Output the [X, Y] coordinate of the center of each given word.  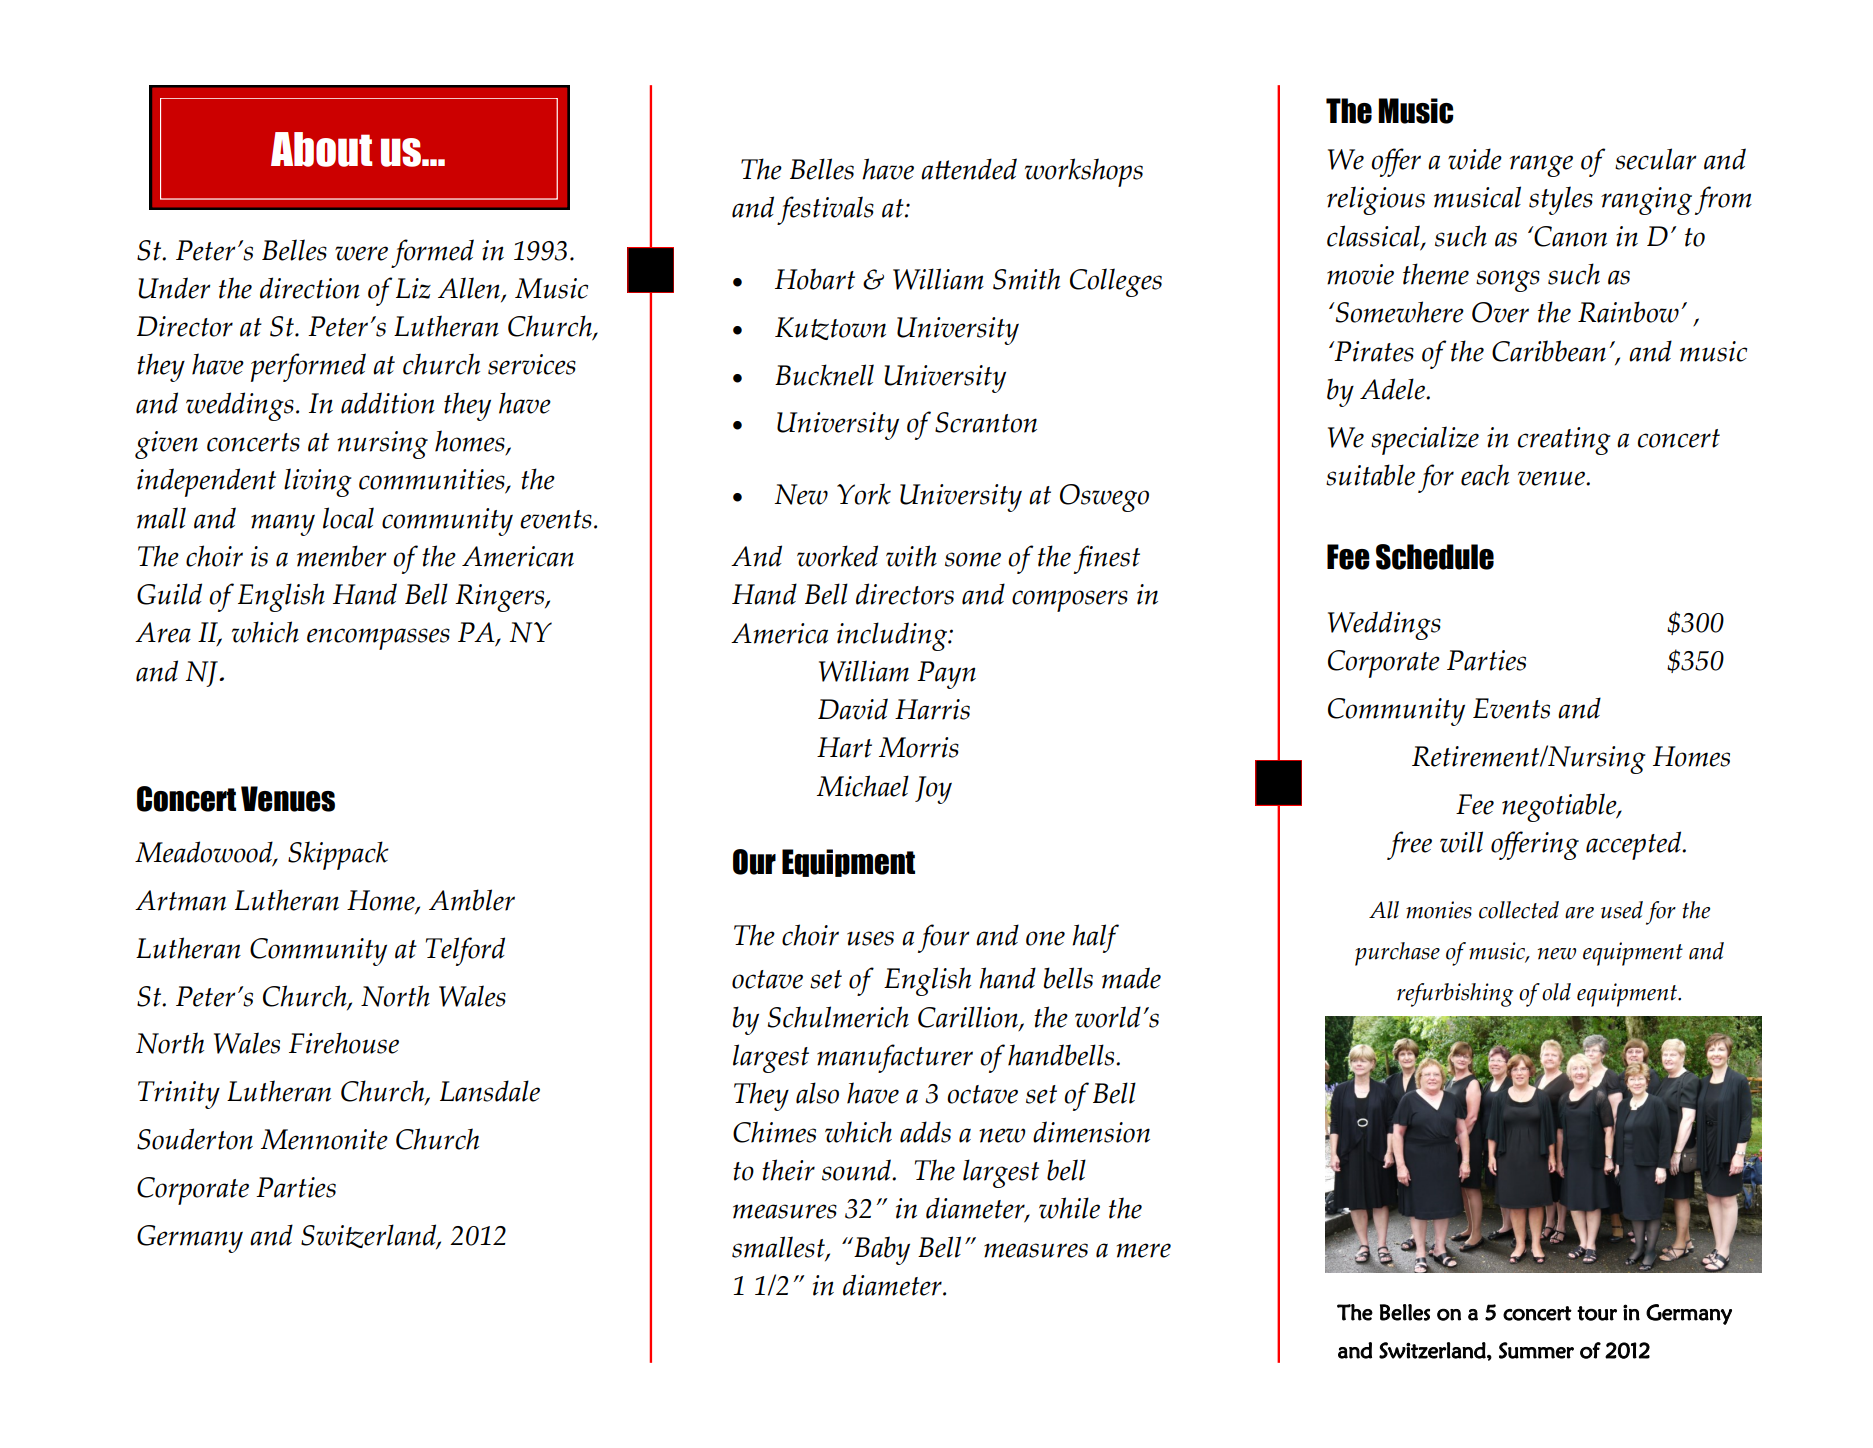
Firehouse [344, 1043]
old [1556, 992]
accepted [1635, 845]
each [1485, 475]
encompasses [378, 639]
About [321, 149]
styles [1561, 200]
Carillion [969, 1018]
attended [969, 169]
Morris [919, 747]
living [317, 482]
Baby [881, 1250]
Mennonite [324, 1139]
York [864, 494]
